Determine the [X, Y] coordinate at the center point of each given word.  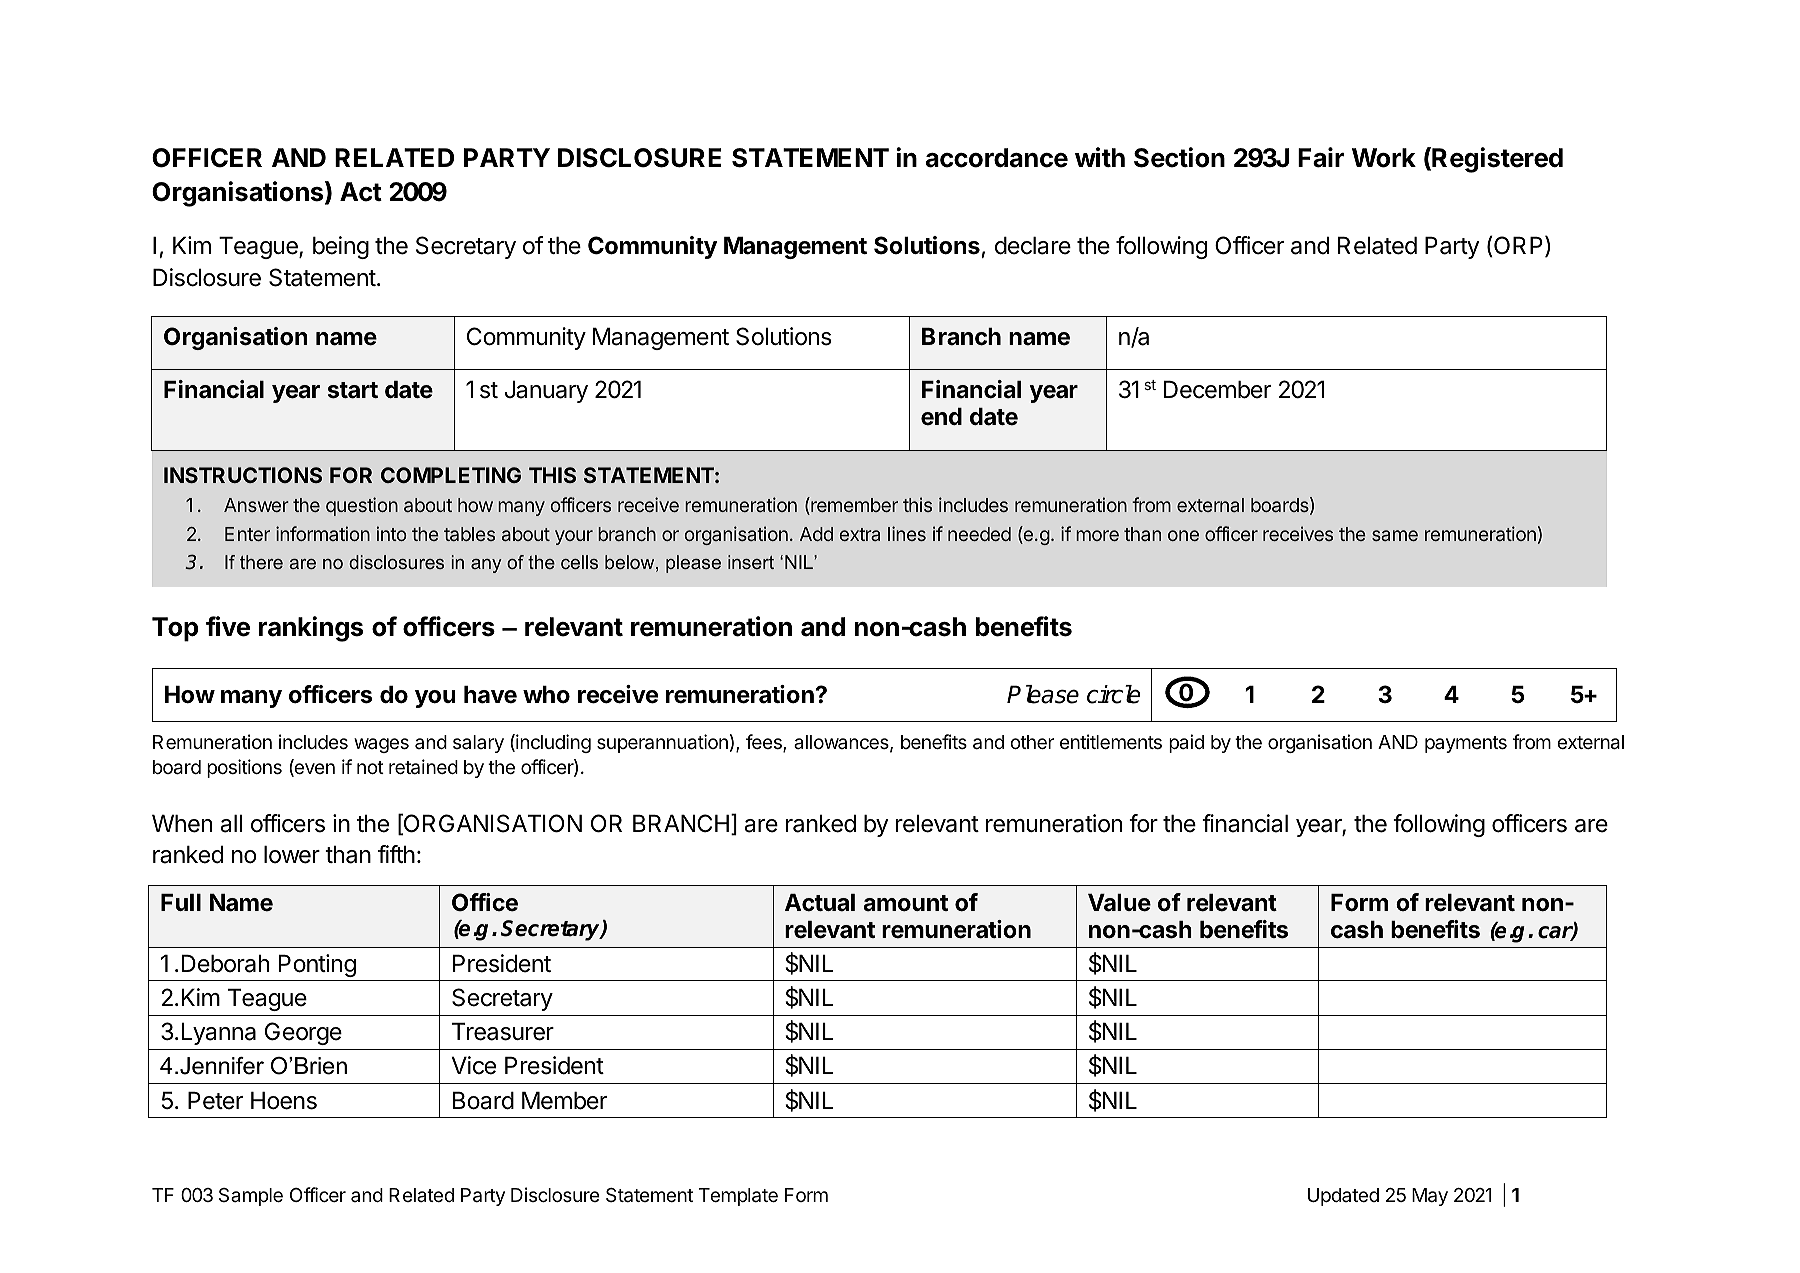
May [1430, 1197]
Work [1384, 158]
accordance [997, 158]
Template [738, 1197]
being [341, 247]
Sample [251, 1197]
